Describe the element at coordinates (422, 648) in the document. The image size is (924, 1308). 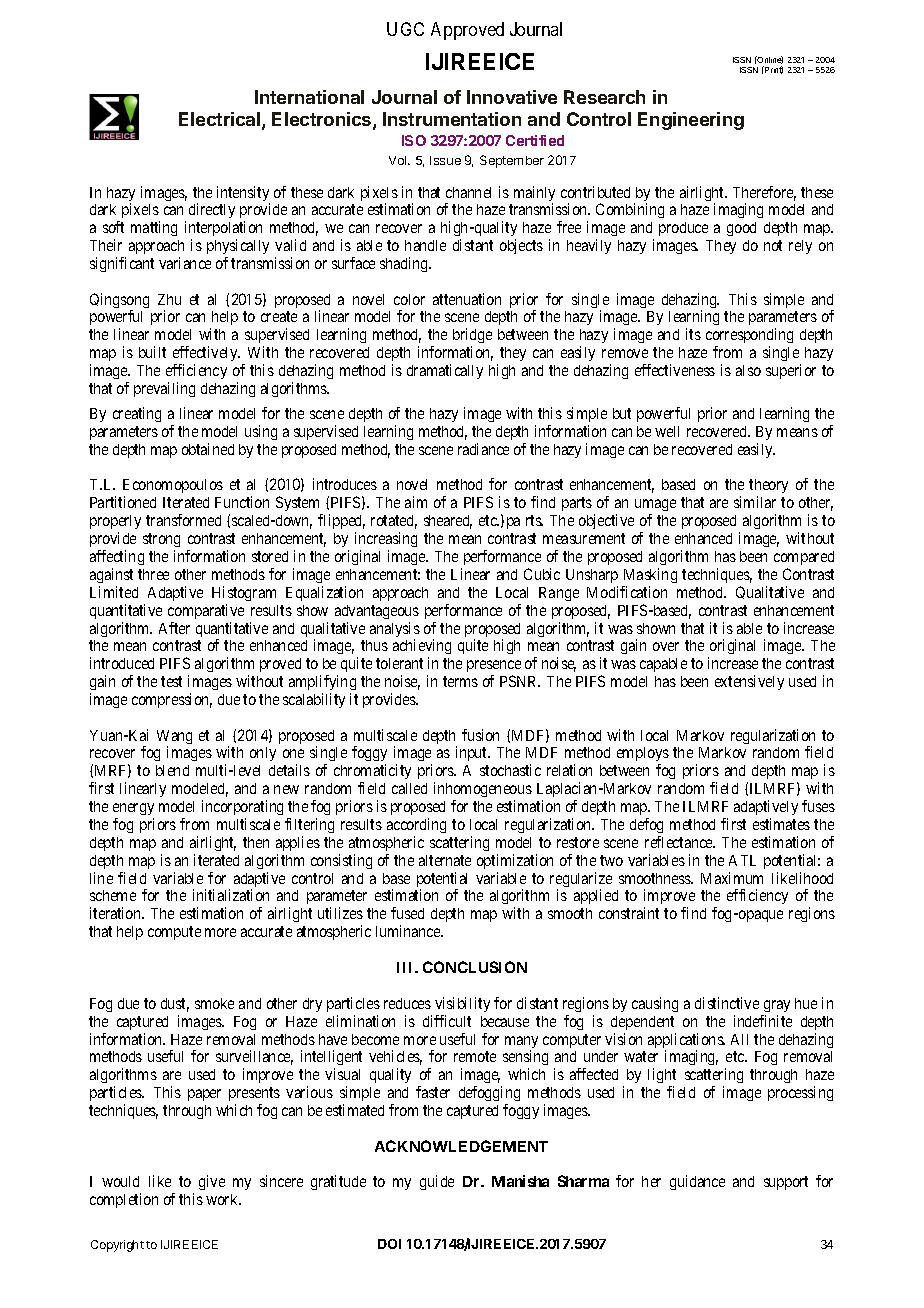
I see `achieving` at that location.
